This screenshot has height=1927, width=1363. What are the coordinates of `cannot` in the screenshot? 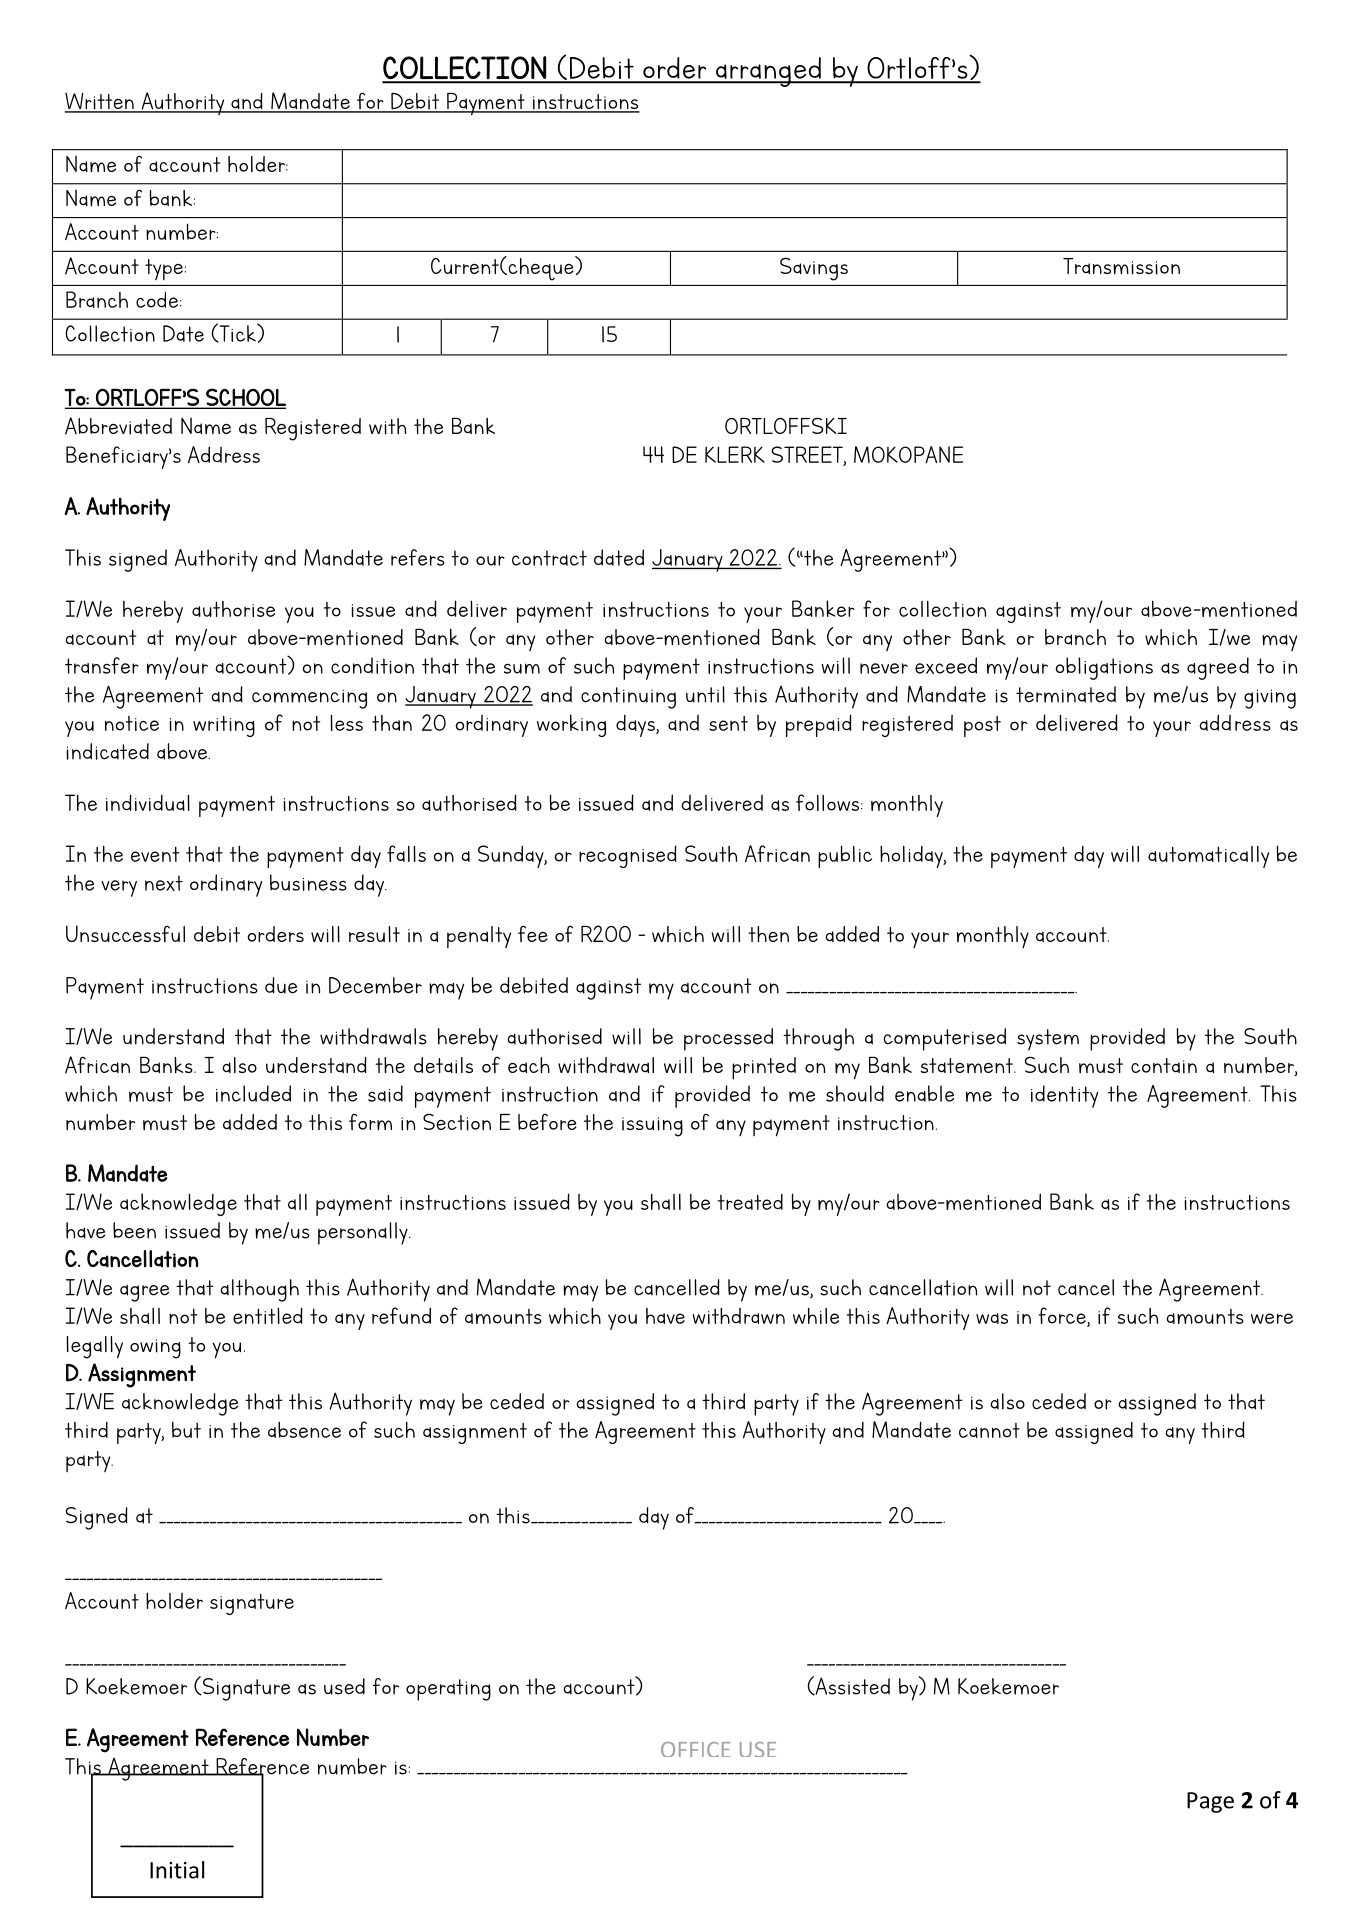 It's located at (989, 1430).
